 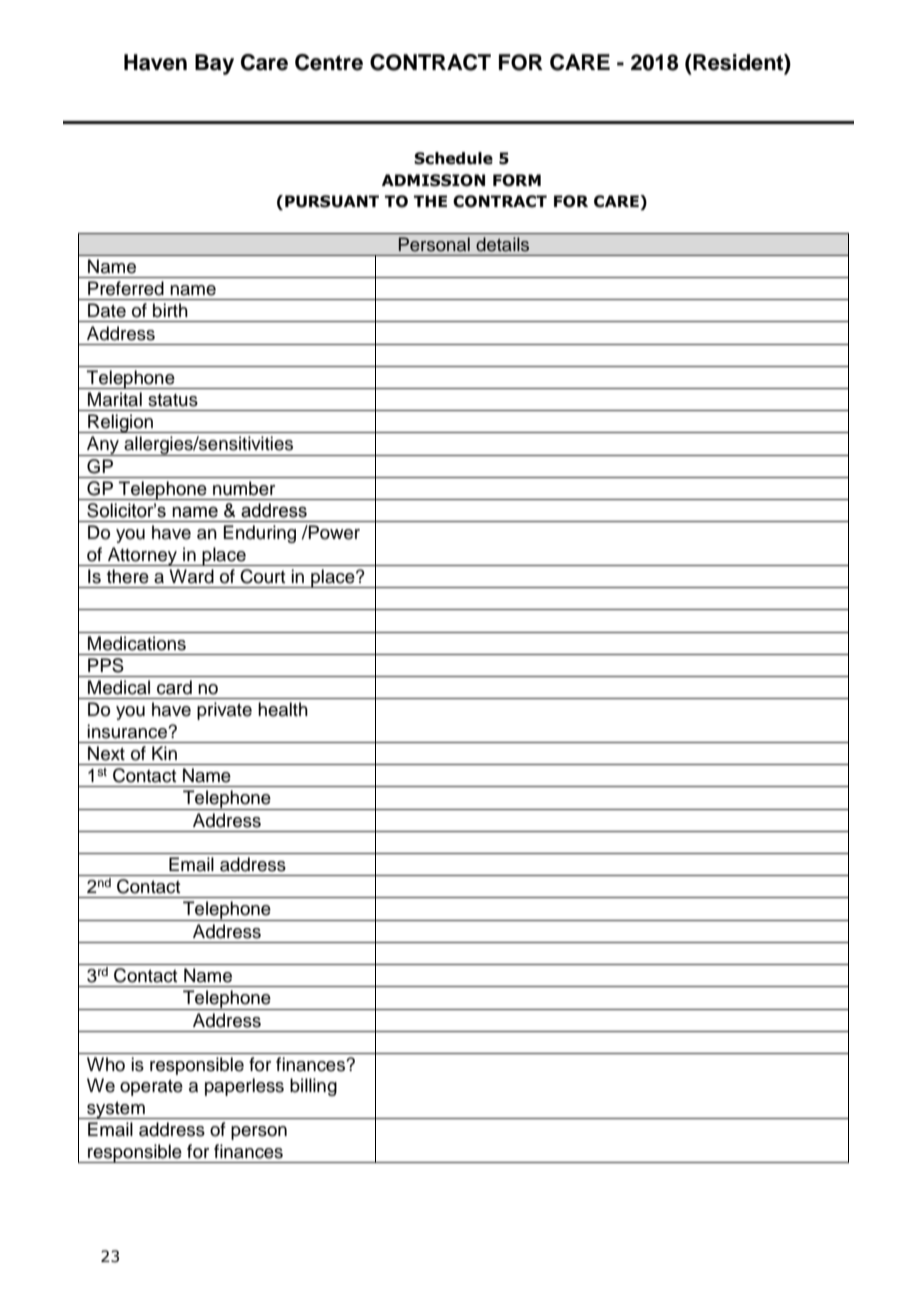 What do you see at coordinates (106, 1064) in the page?
I see `Who` at bounding box center [106, 1064].
